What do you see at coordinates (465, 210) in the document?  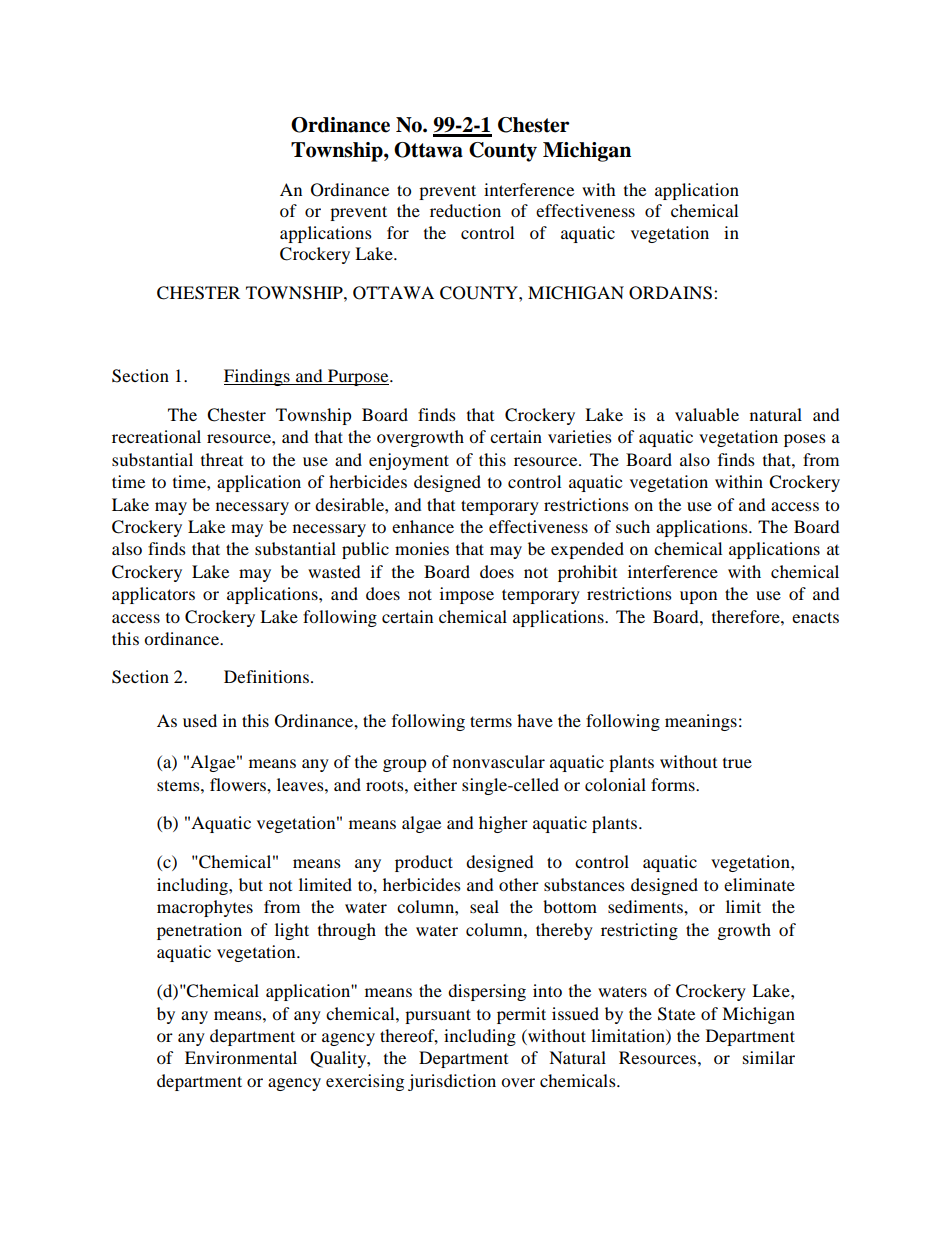 I see `reduction` at bounding box center [465, 210].
